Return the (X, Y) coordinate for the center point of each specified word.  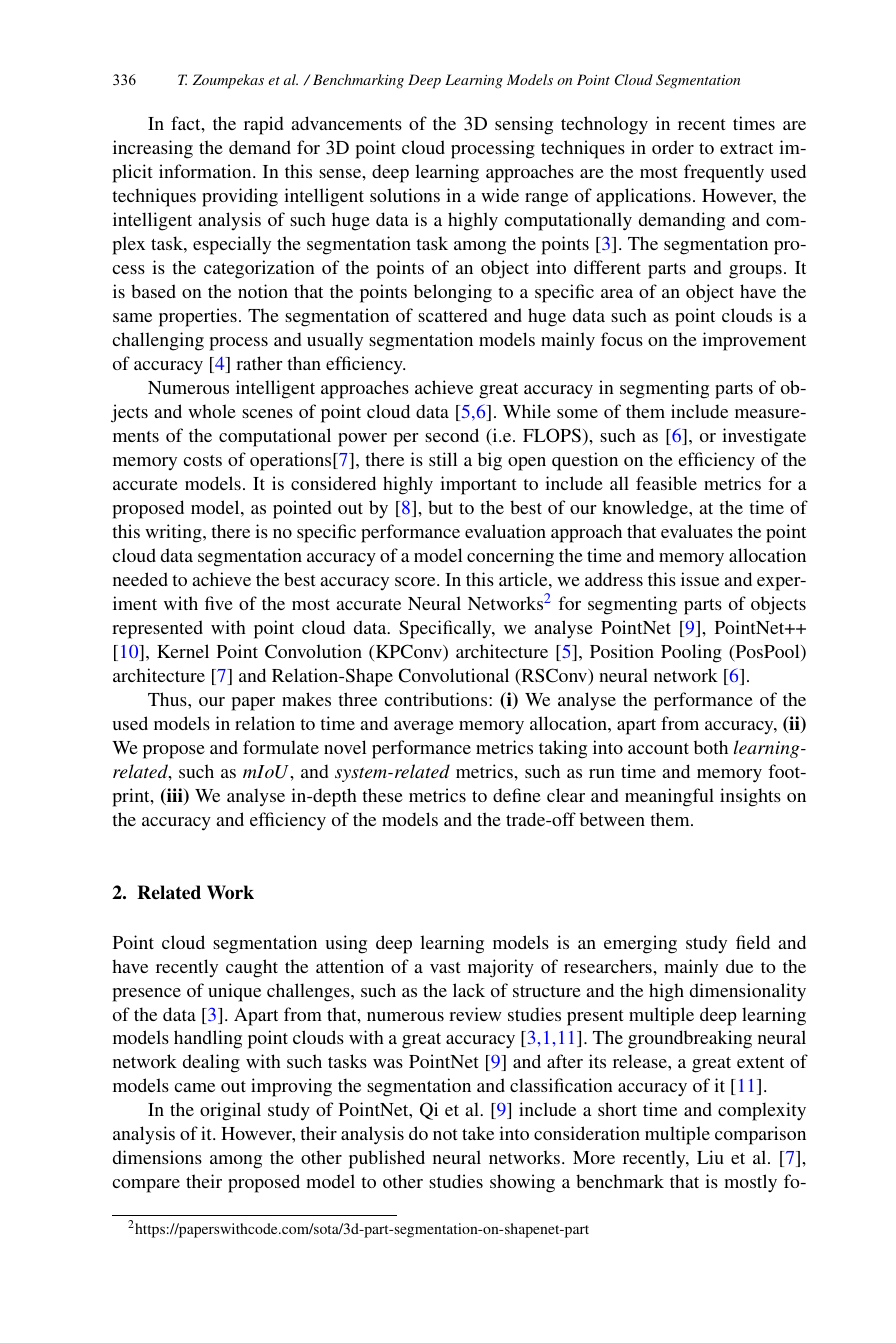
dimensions (157, 1157)
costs (203, 460)
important (478, 485)
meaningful (669, 797)
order (673, 147)
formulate (281, 747)
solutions (405, 195)
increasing (153, 149)
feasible (666, 483)
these (382, 795)
